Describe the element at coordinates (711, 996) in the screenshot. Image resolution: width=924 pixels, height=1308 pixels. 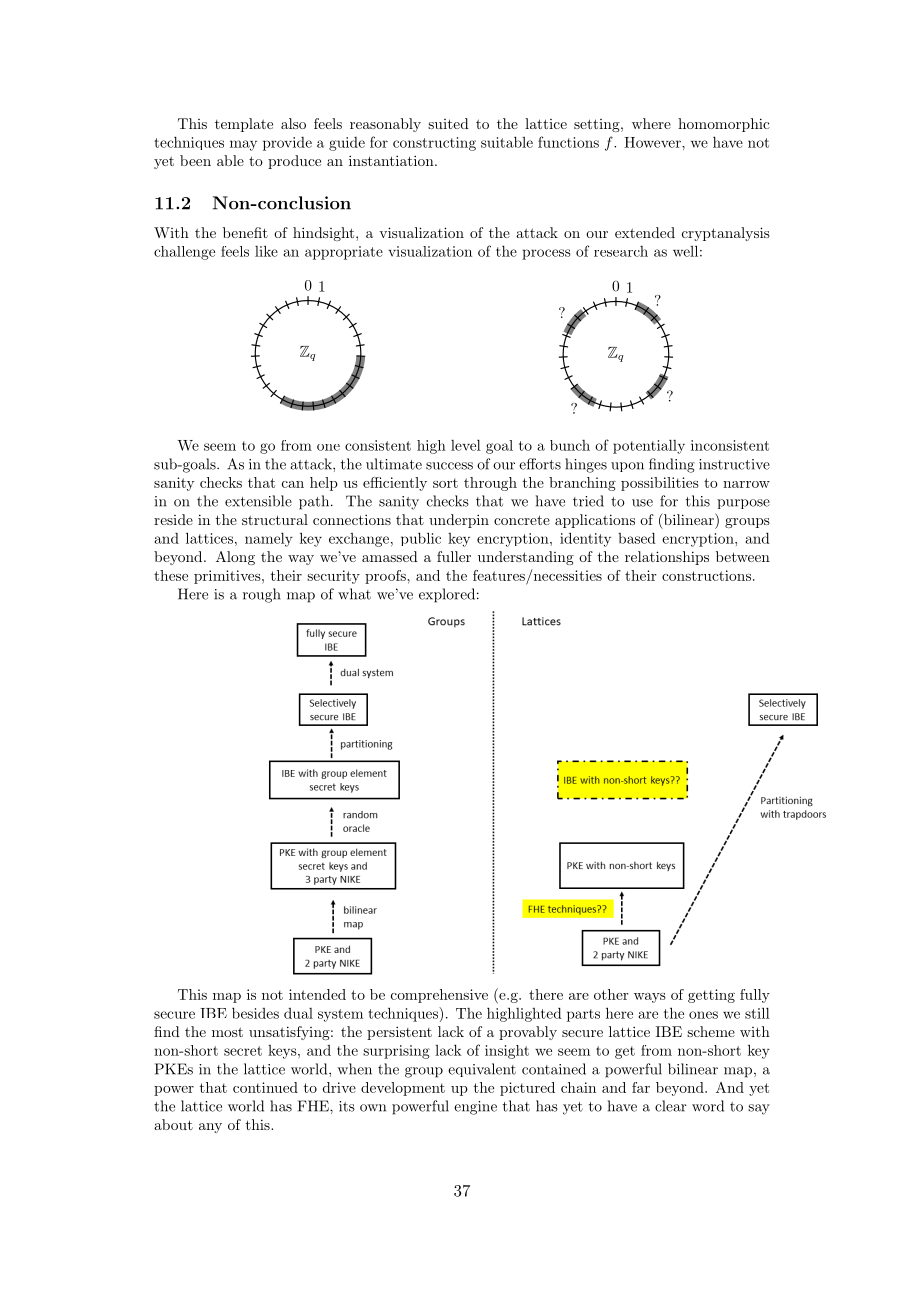
I see `getting` at that location.
